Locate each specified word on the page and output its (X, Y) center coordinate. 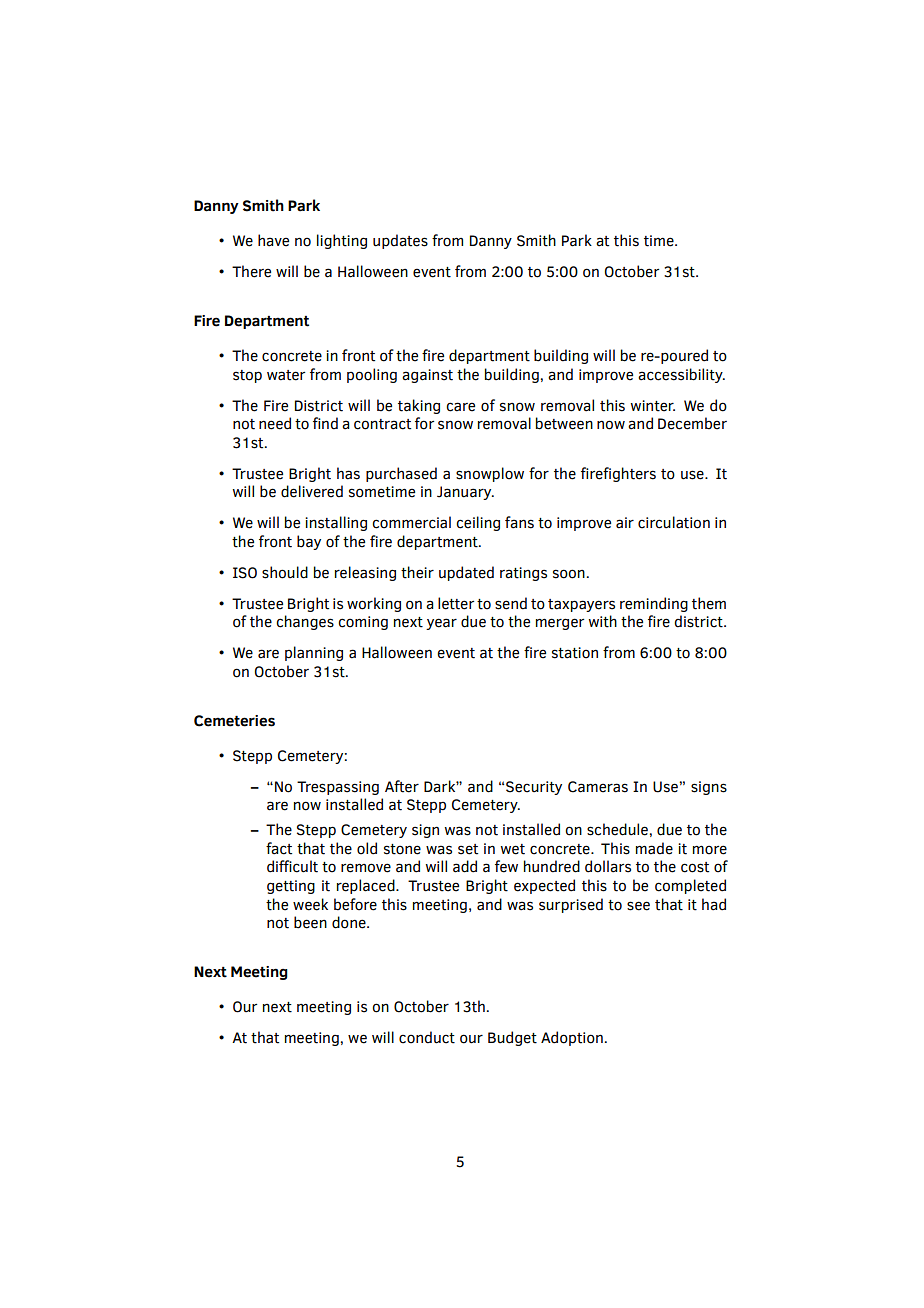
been (310, 922)
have (273, 240)
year (441, 624)
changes (305, 622)
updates (400, 241)
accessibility (681, 375)
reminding (654, 604)
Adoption (572, 1038)
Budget (512, 1038)
